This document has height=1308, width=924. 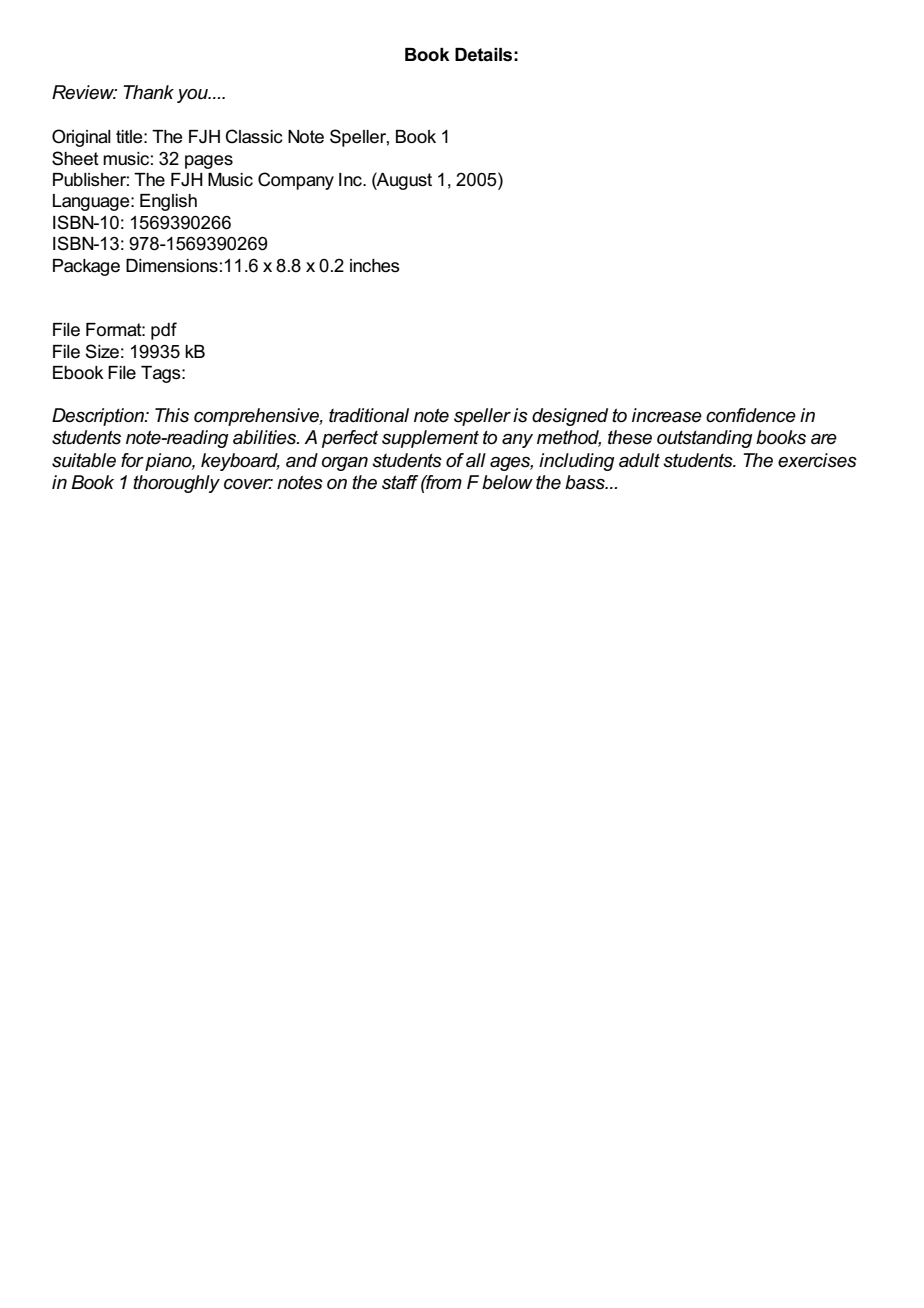 I want to click on This, so click(x=172, y=415).
